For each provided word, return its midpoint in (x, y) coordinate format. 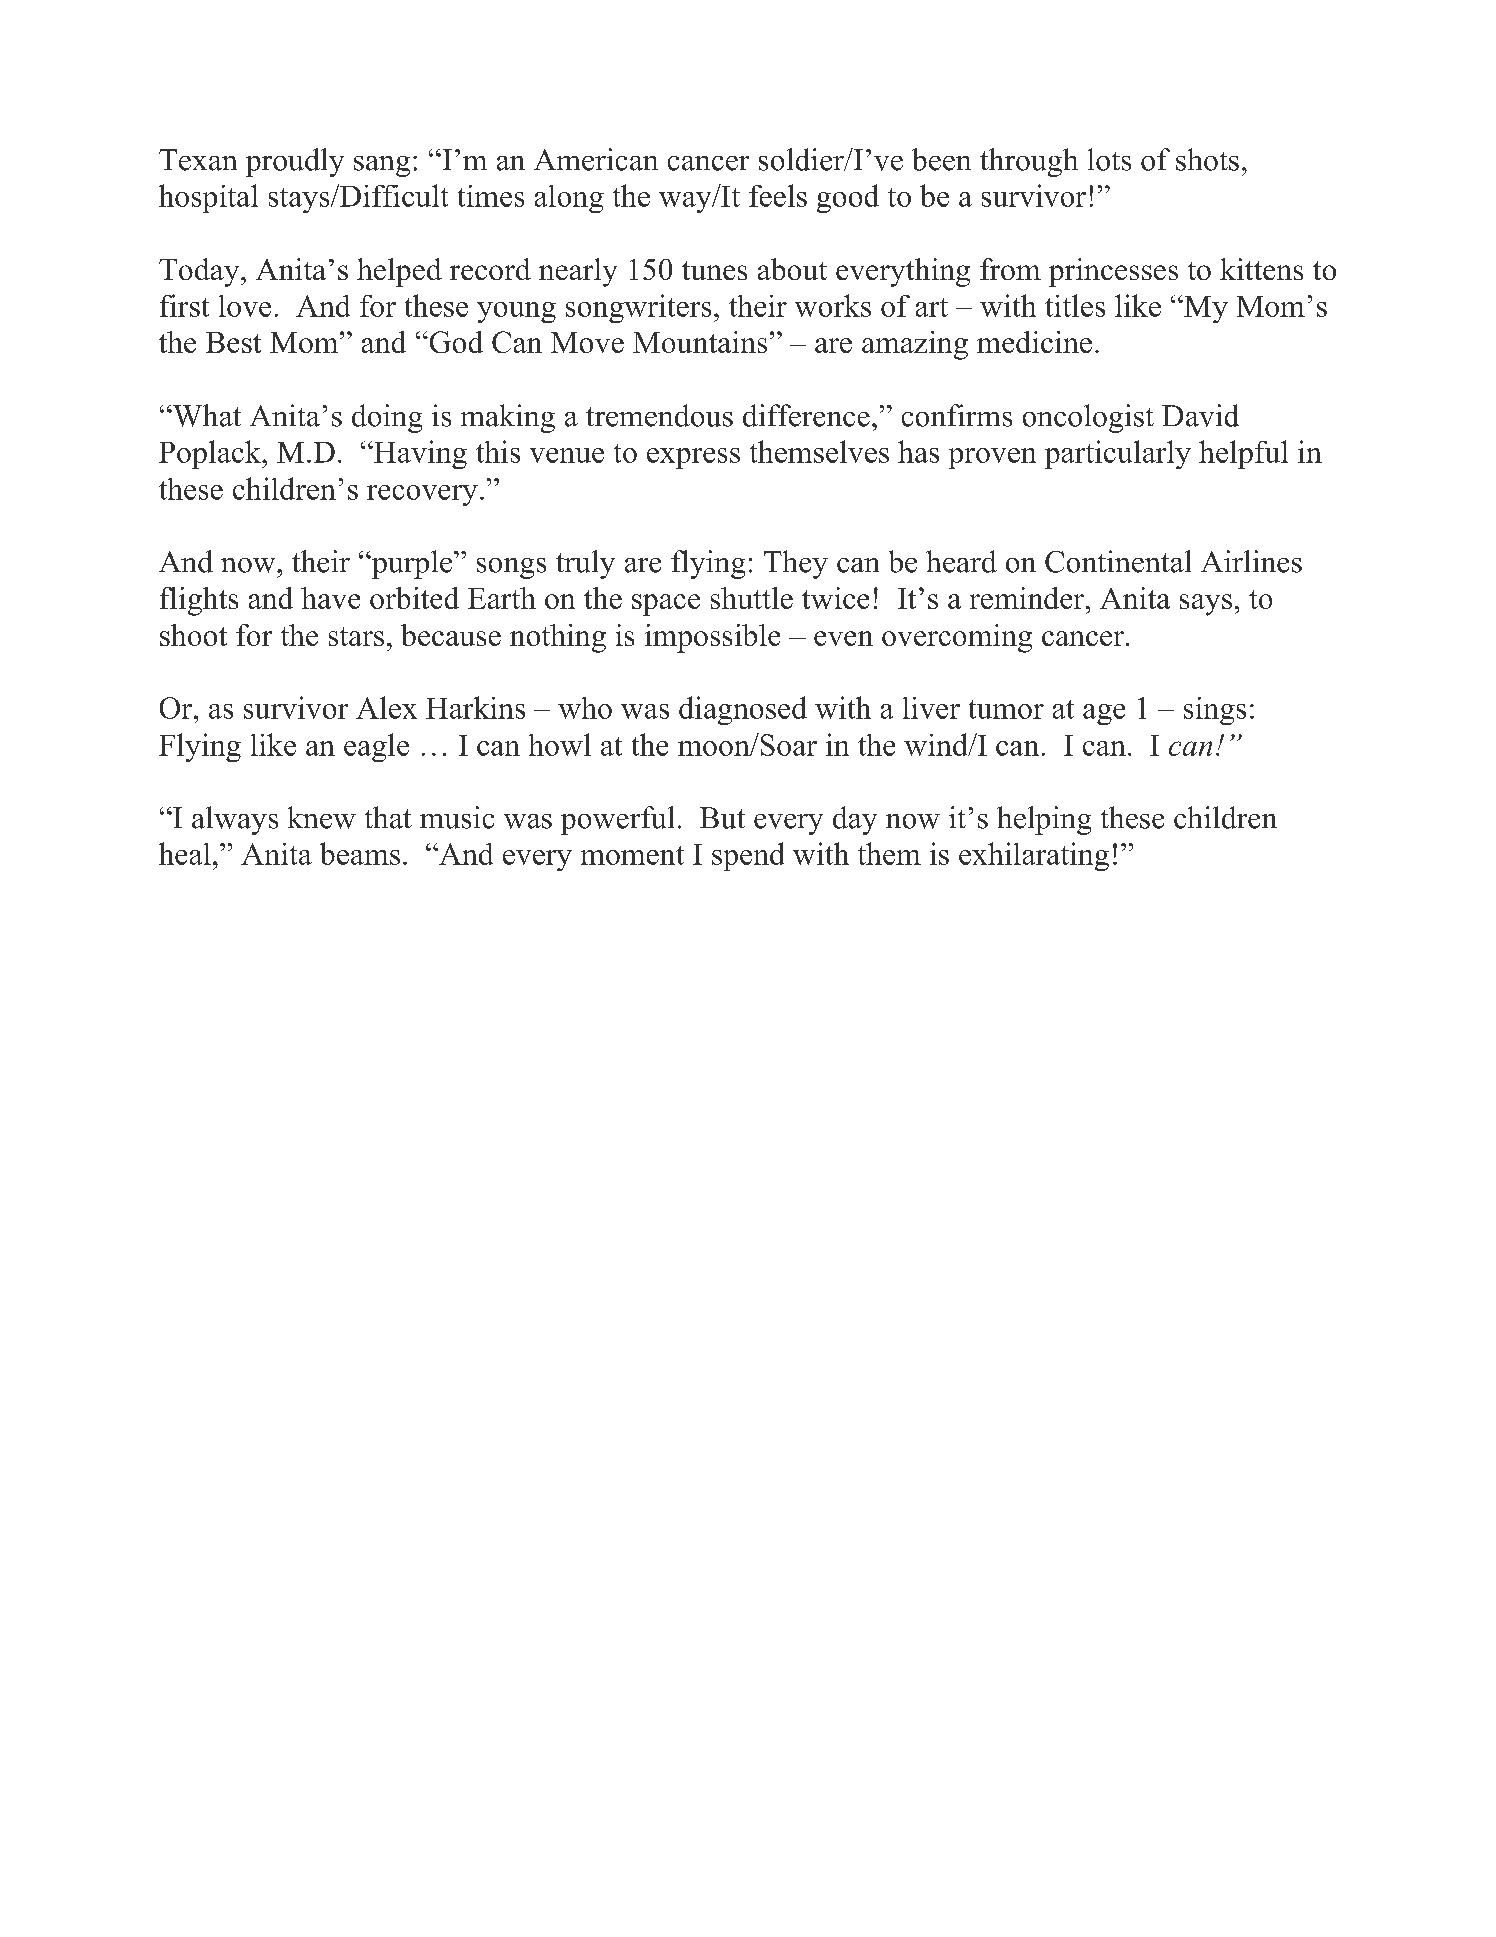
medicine (1034, 342)
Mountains (700, 342)
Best (233, 342)
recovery (422, 495)
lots (1109, 159)
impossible (712, 638)
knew (322, 817)
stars (356, 636)
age (1104, 714)
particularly (1118, 454)
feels (778, 195)
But (722, 818)
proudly (295, 162)
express (693, 458)
